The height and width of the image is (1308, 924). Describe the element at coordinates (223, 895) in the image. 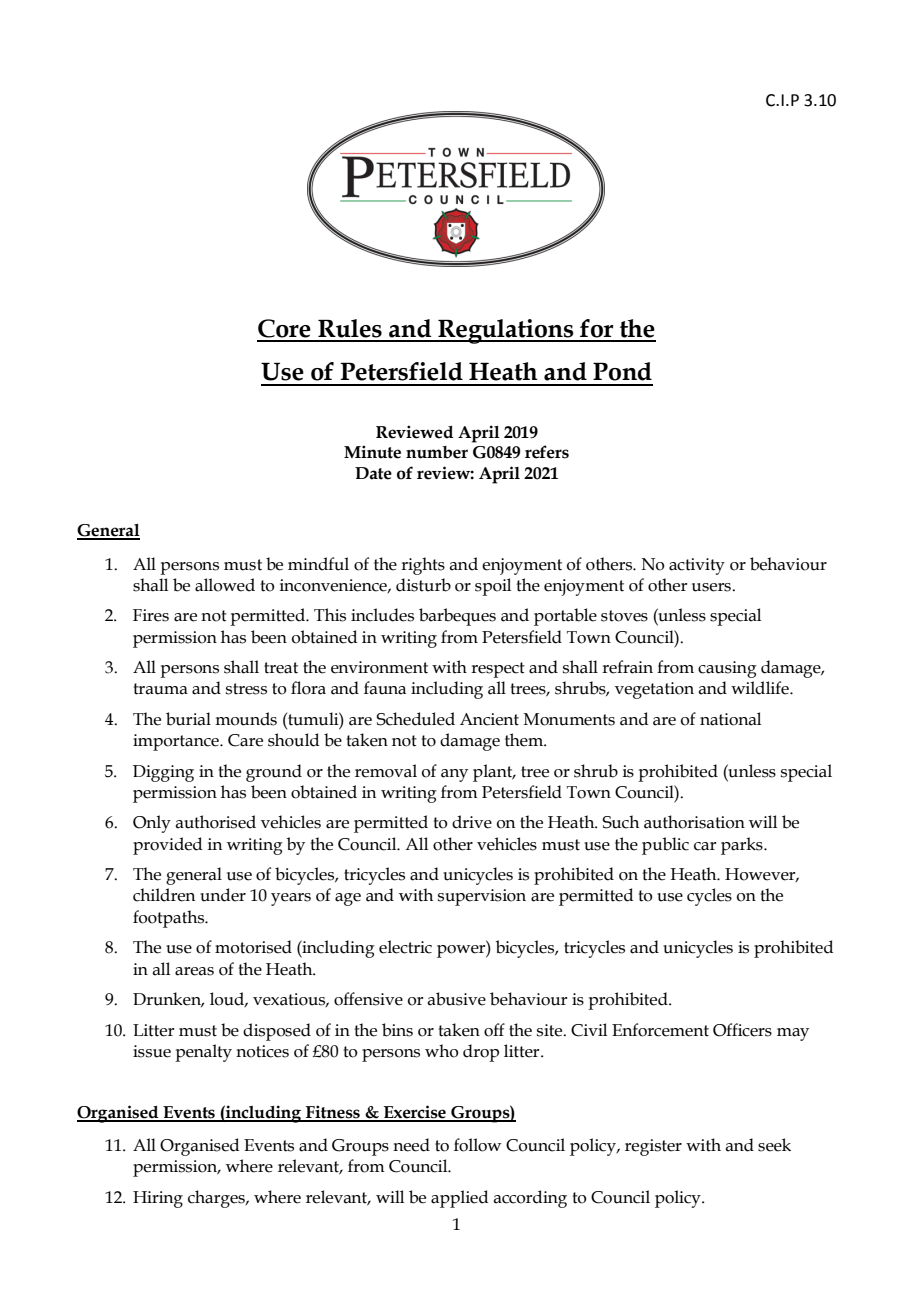

I see `under` at that location.
